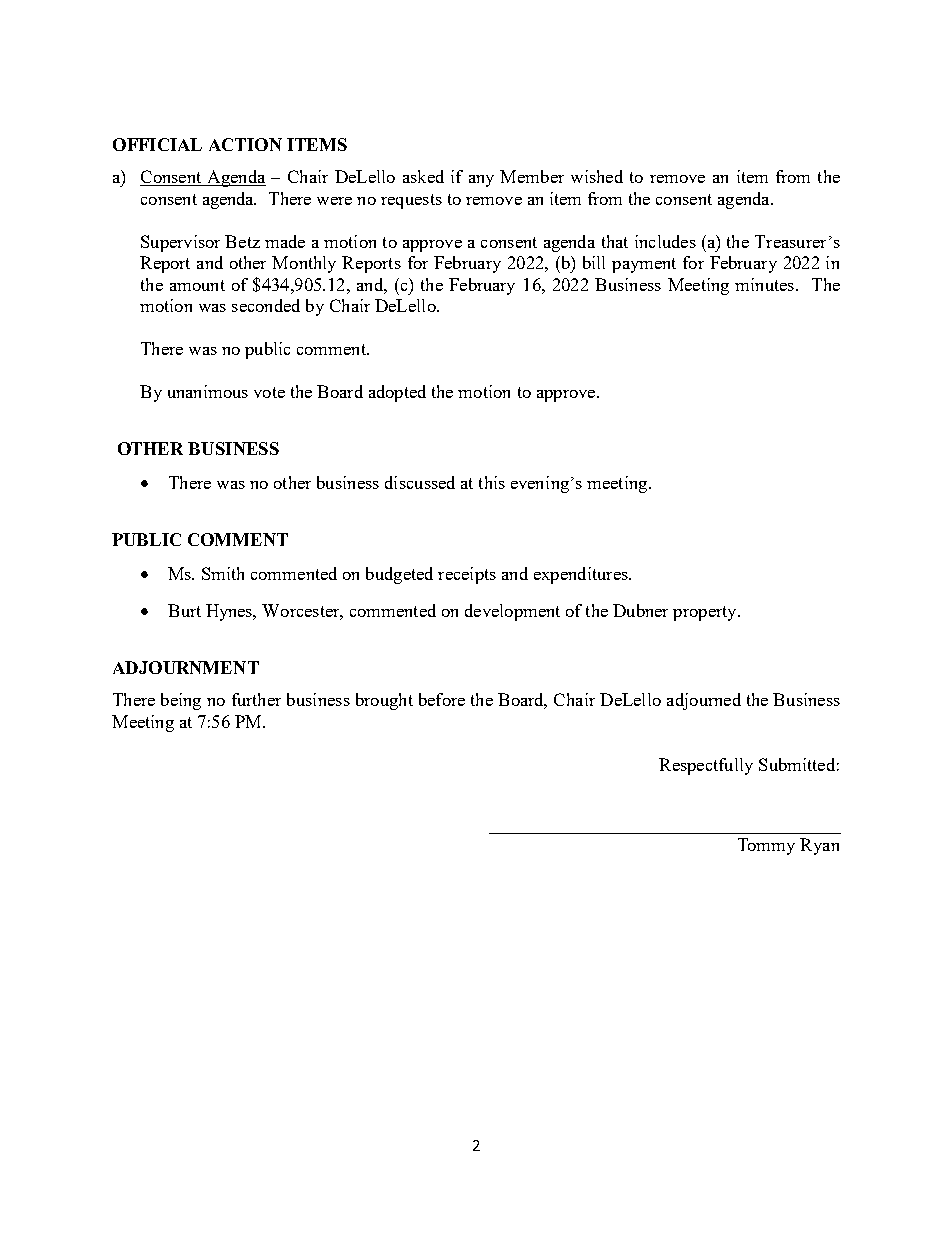 This page has height=1233, width=952. What do you see at coordinates (245, 144) in the page?
I see `ACTION` at bounding box center [245, 144].
